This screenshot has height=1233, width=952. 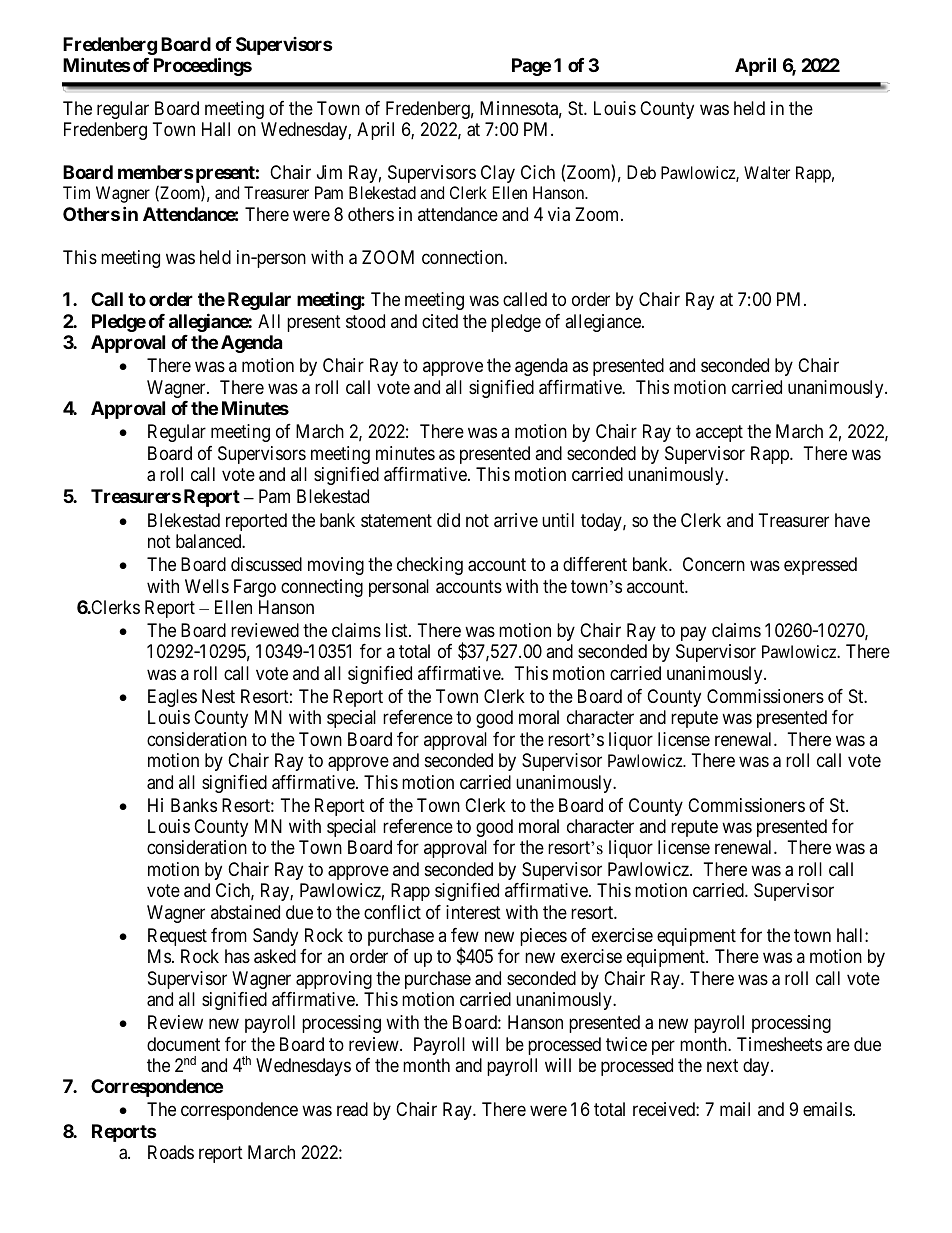 I want to click on list, so click(x=398, y=630).
